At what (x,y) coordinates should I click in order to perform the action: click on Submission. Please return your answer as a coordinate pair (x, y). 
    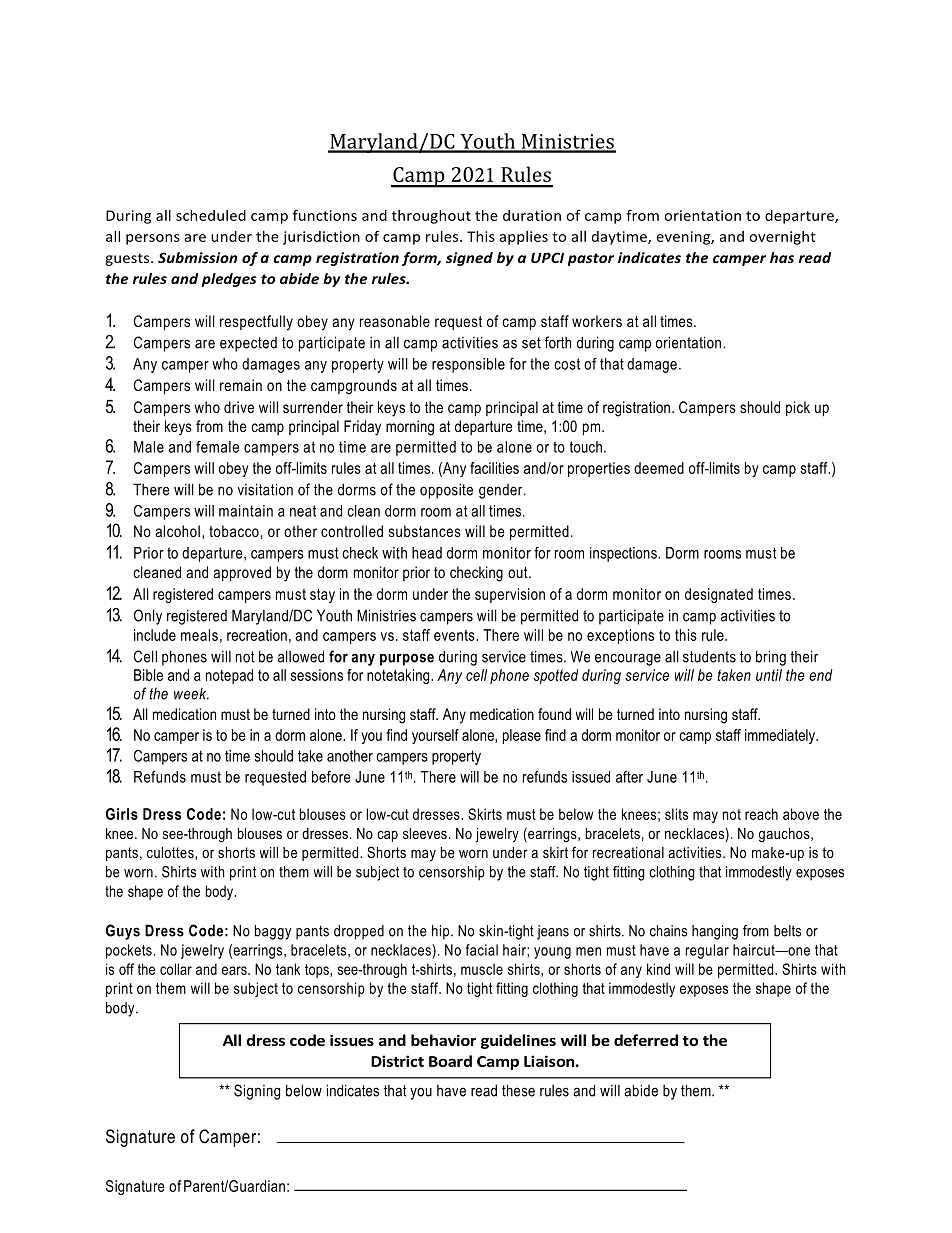
    Looking at the image, I should click on (197, 257).
